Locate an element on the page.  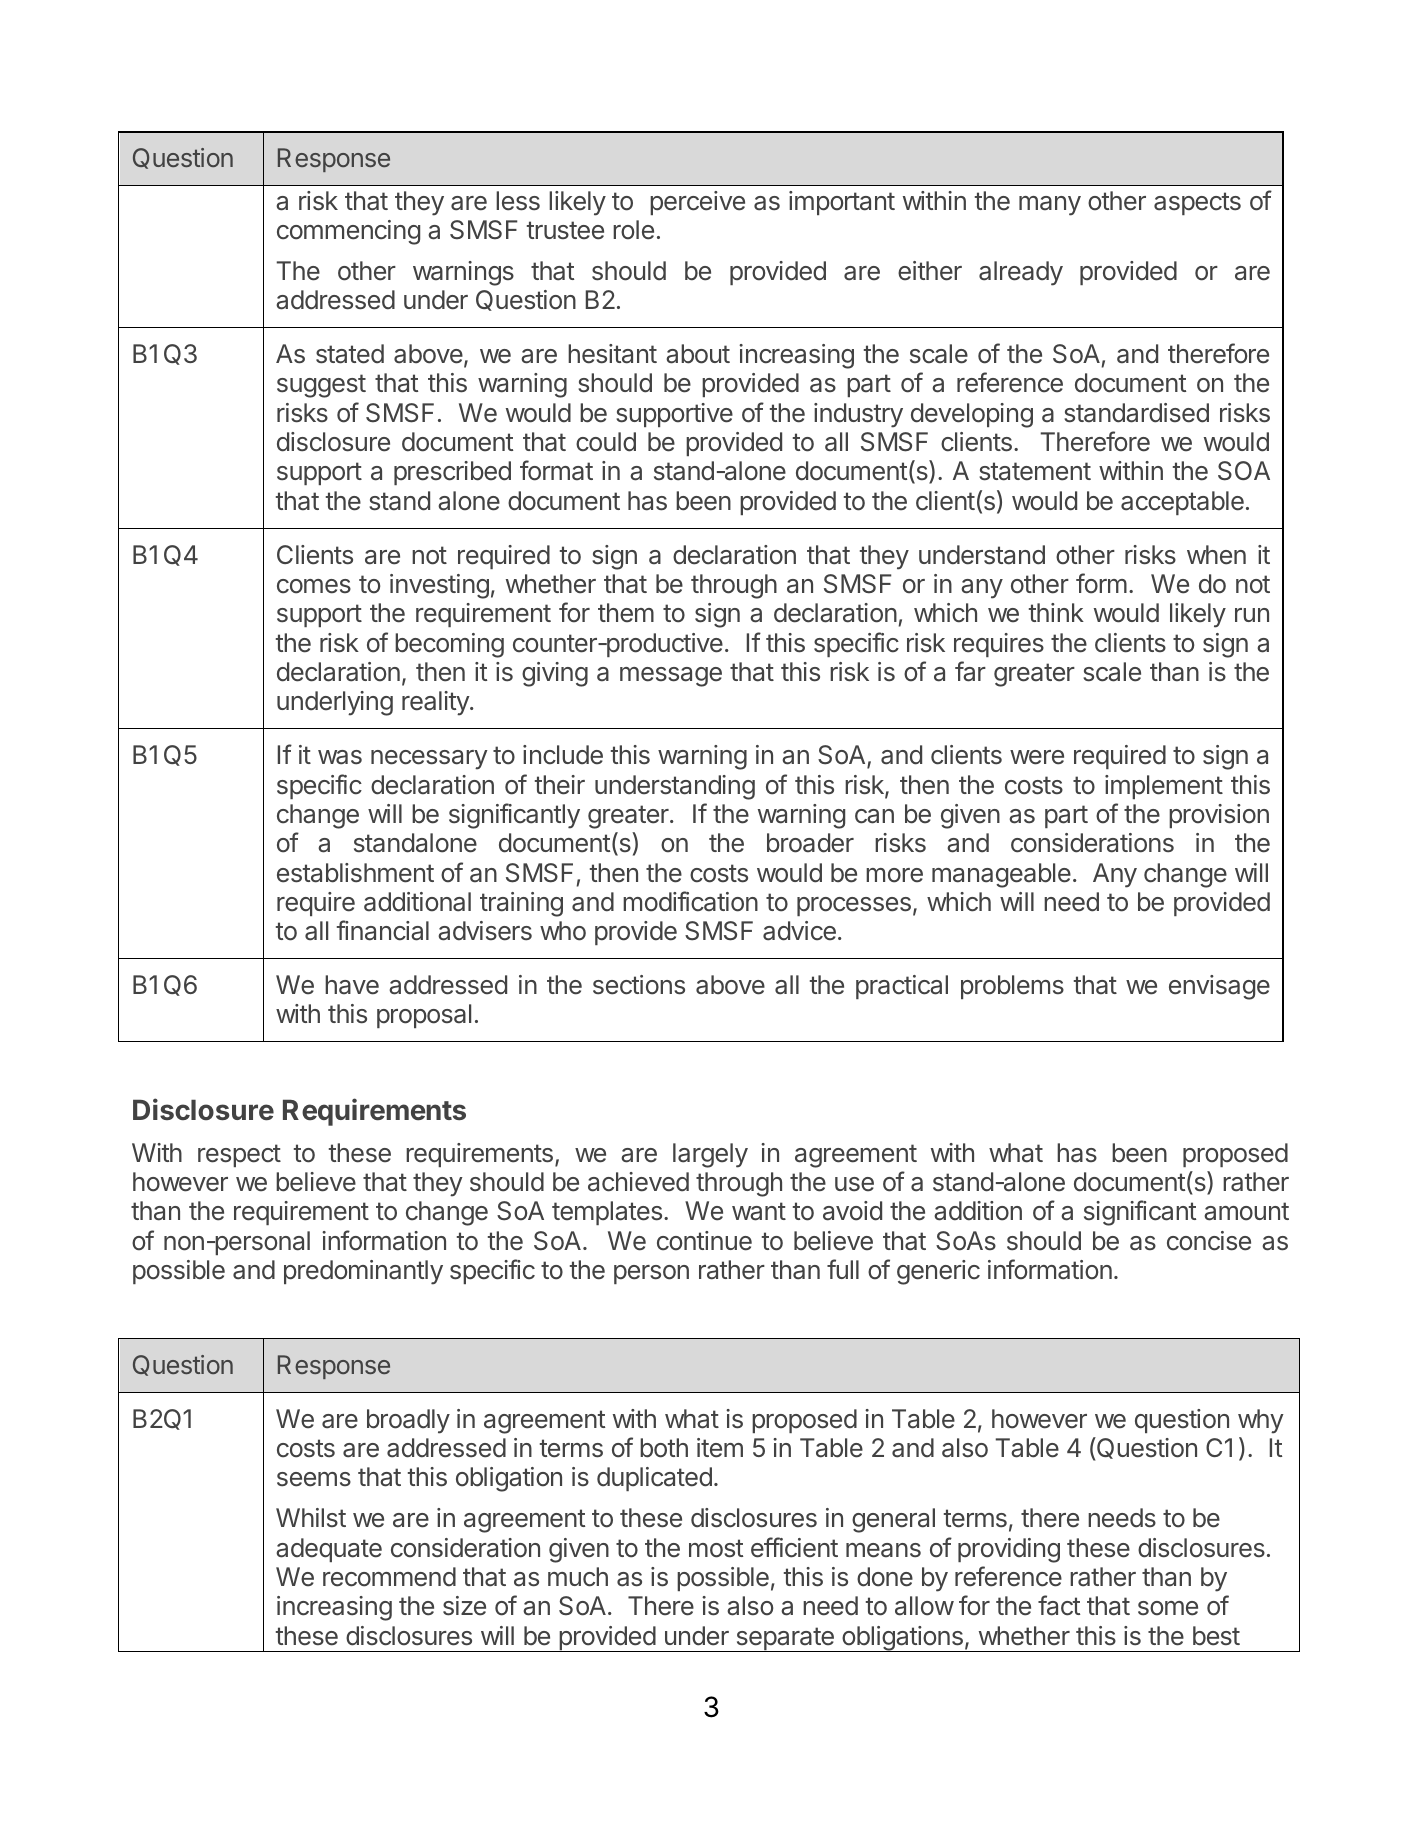
predominantly is located at coordinates (363, 1272).
